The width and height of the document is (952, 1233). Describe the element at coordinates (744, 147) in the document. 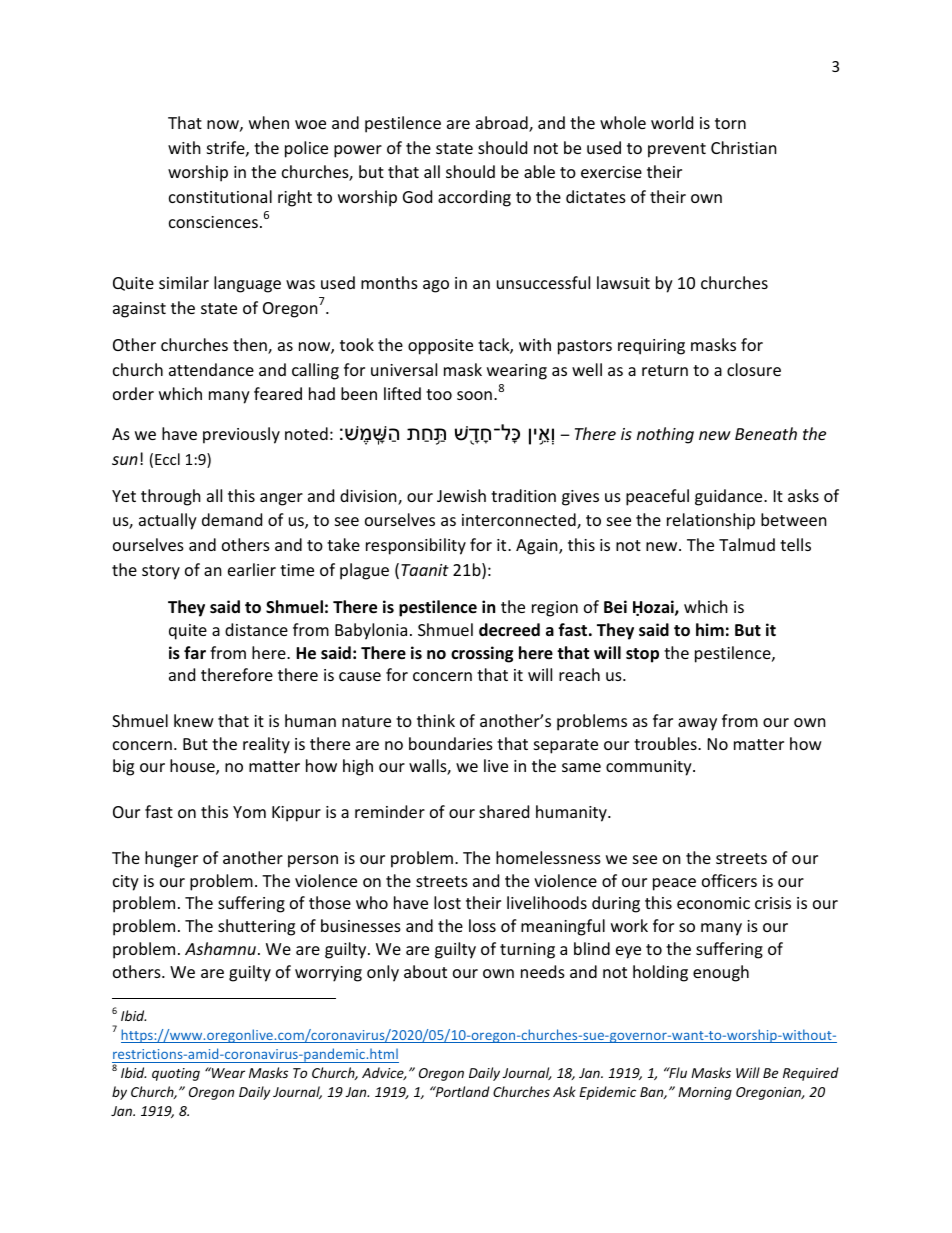

I see `Christian` at that location.
